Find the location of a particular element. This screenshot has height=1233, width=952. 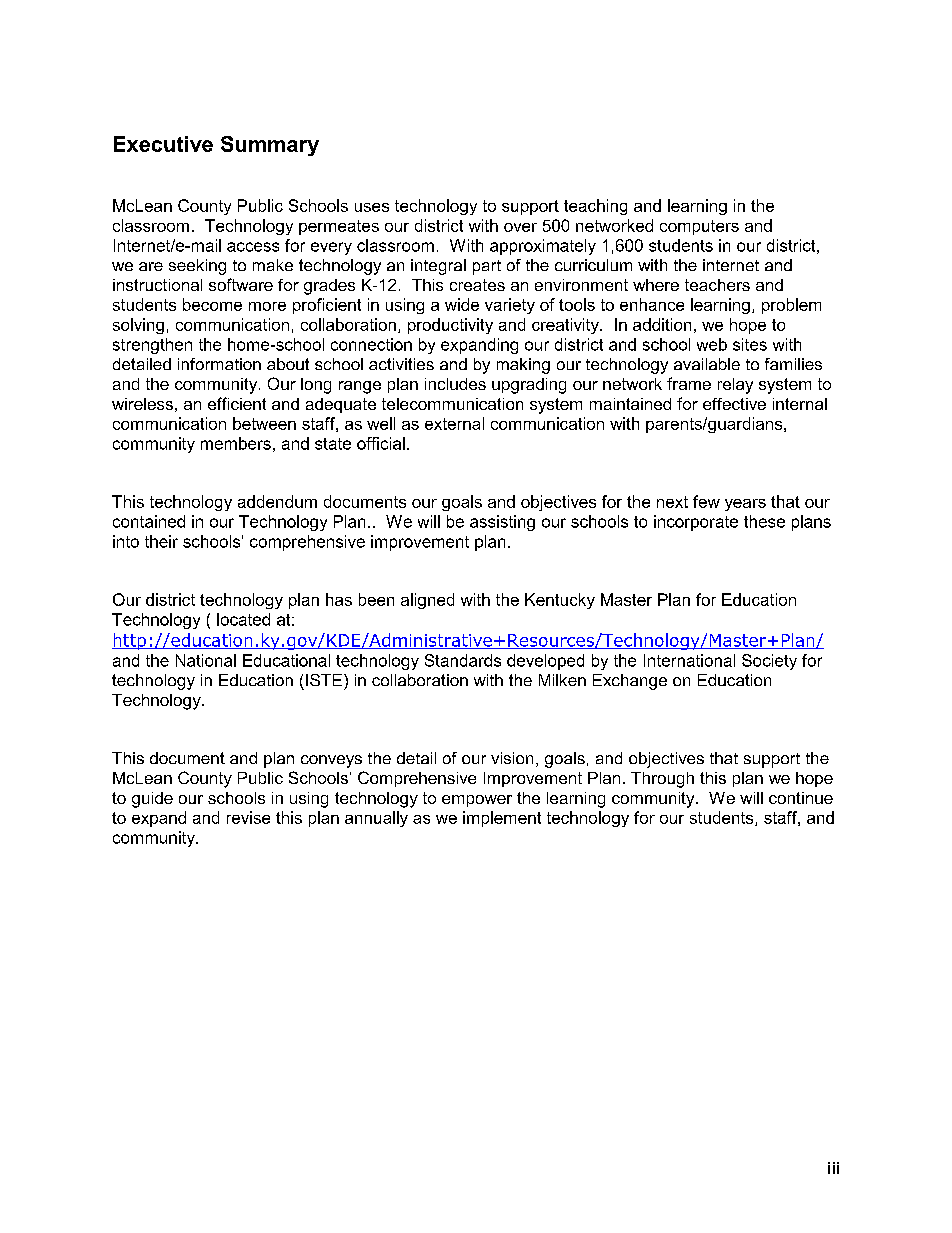

Standards is located at coordinates (463, 660).
